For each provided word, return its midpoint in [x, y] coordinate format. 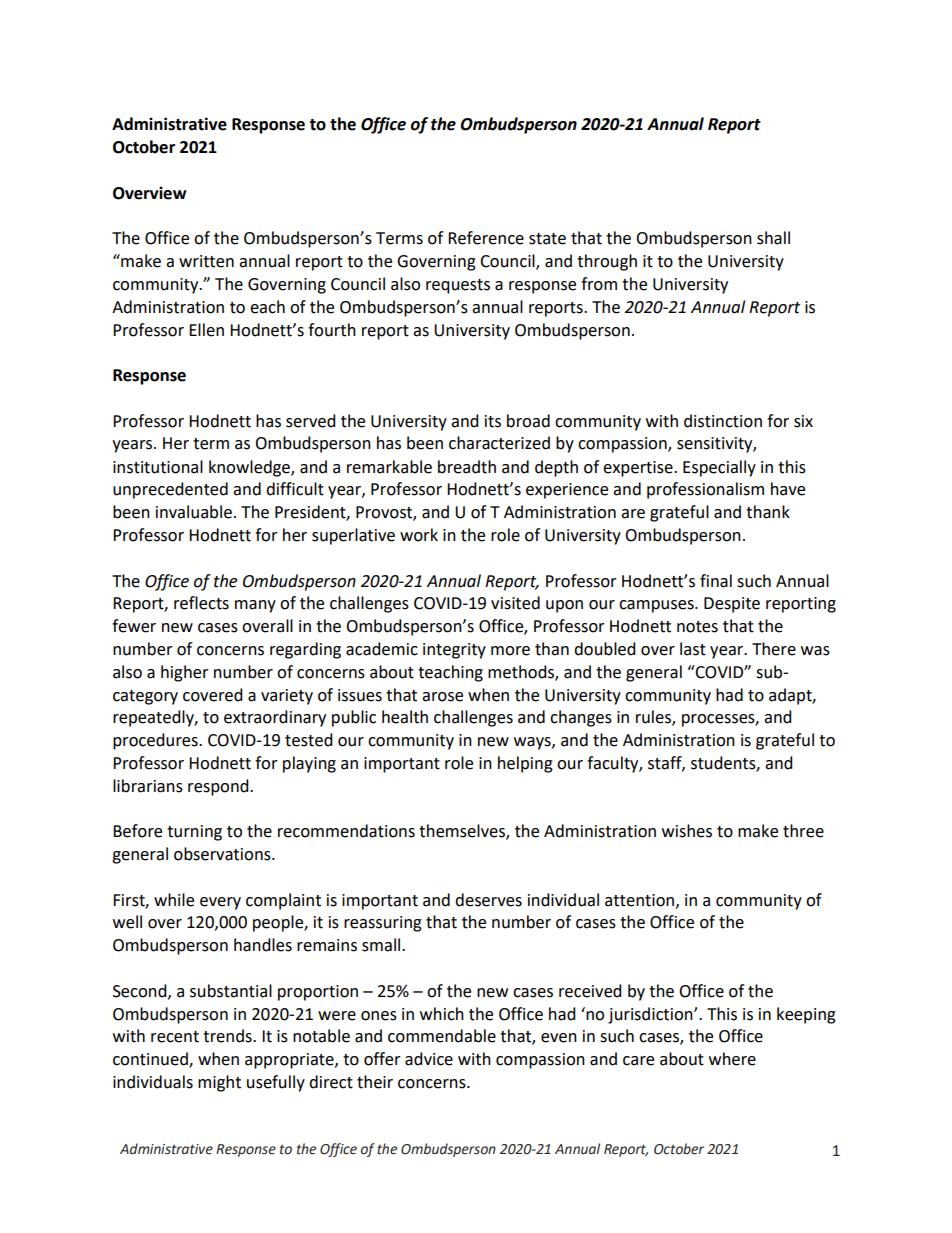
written [206, 261]
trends [228, 1036]
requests [458, 286]
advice [429, 1059]
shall [773, 238]
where [732, 1059]
